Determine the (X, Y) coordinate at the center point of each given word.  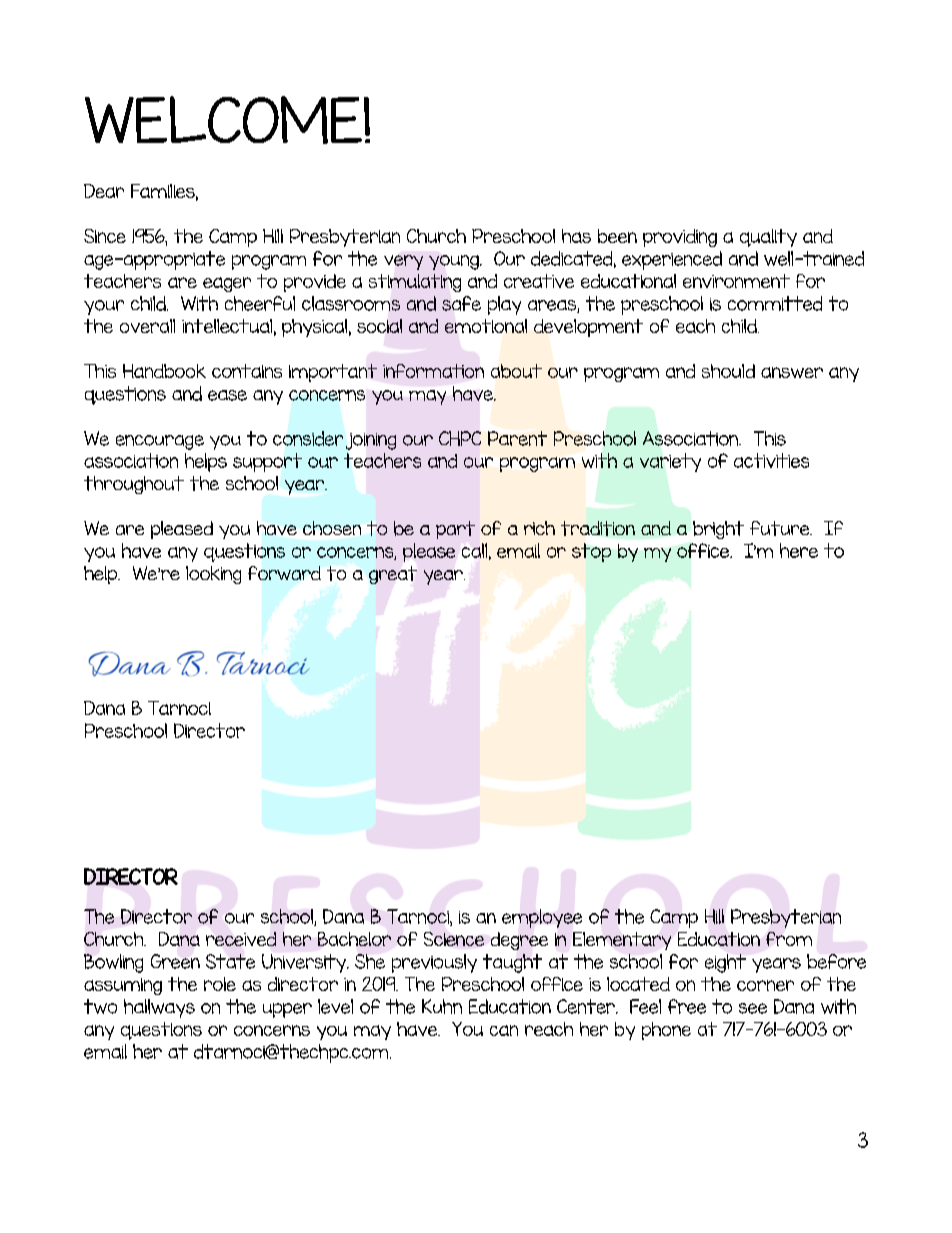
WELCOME (223, 120)
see (753, 1008)
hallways (159, 1008)
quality (768, 238)
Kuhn (442, 1006)
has (576, 236)
